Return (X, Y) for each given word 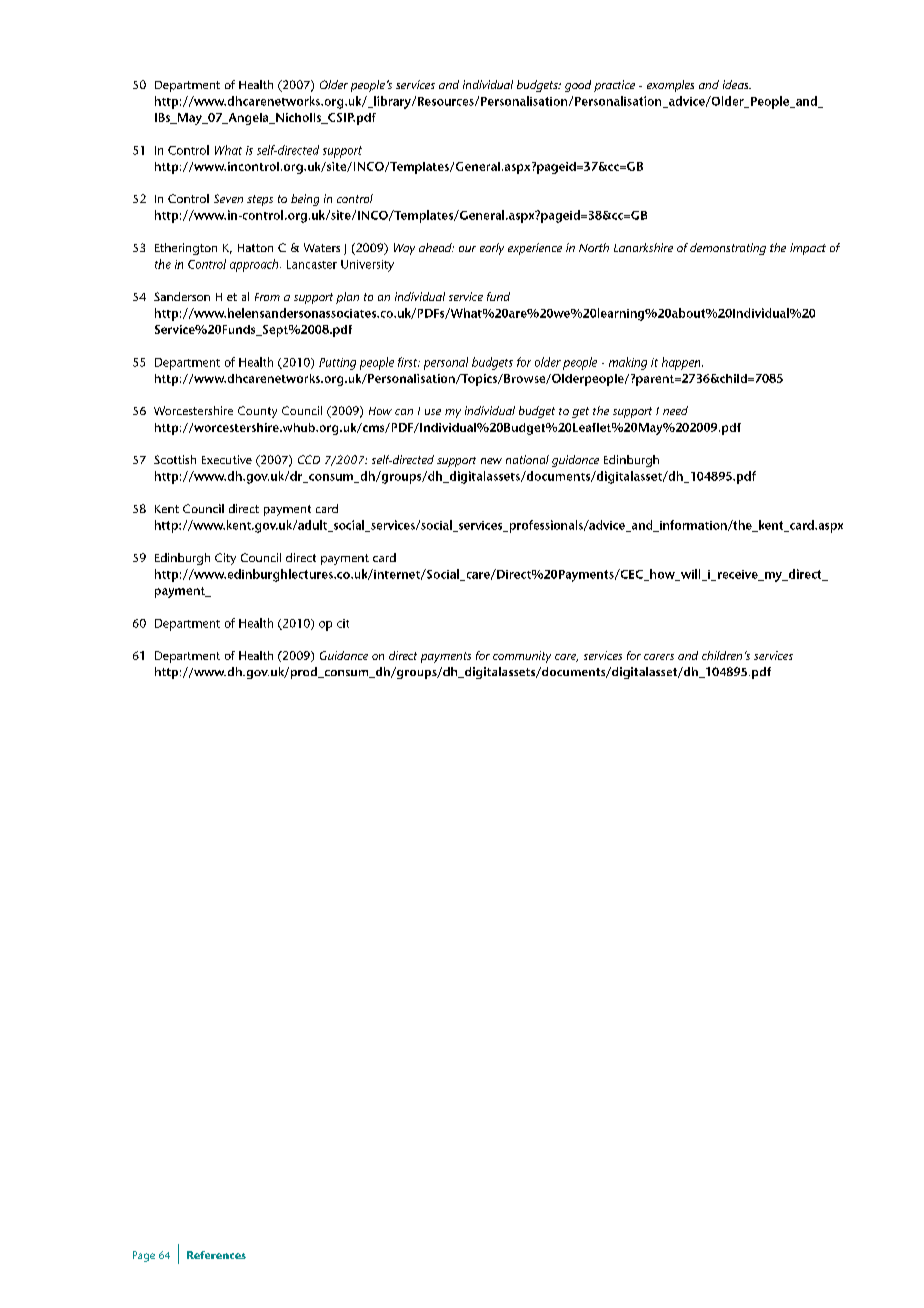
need (675, 410)
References (216, 1255)
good (578, 86)
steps (260, 200)
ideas (737, 84)
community (522, 657)
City (225, 559)
